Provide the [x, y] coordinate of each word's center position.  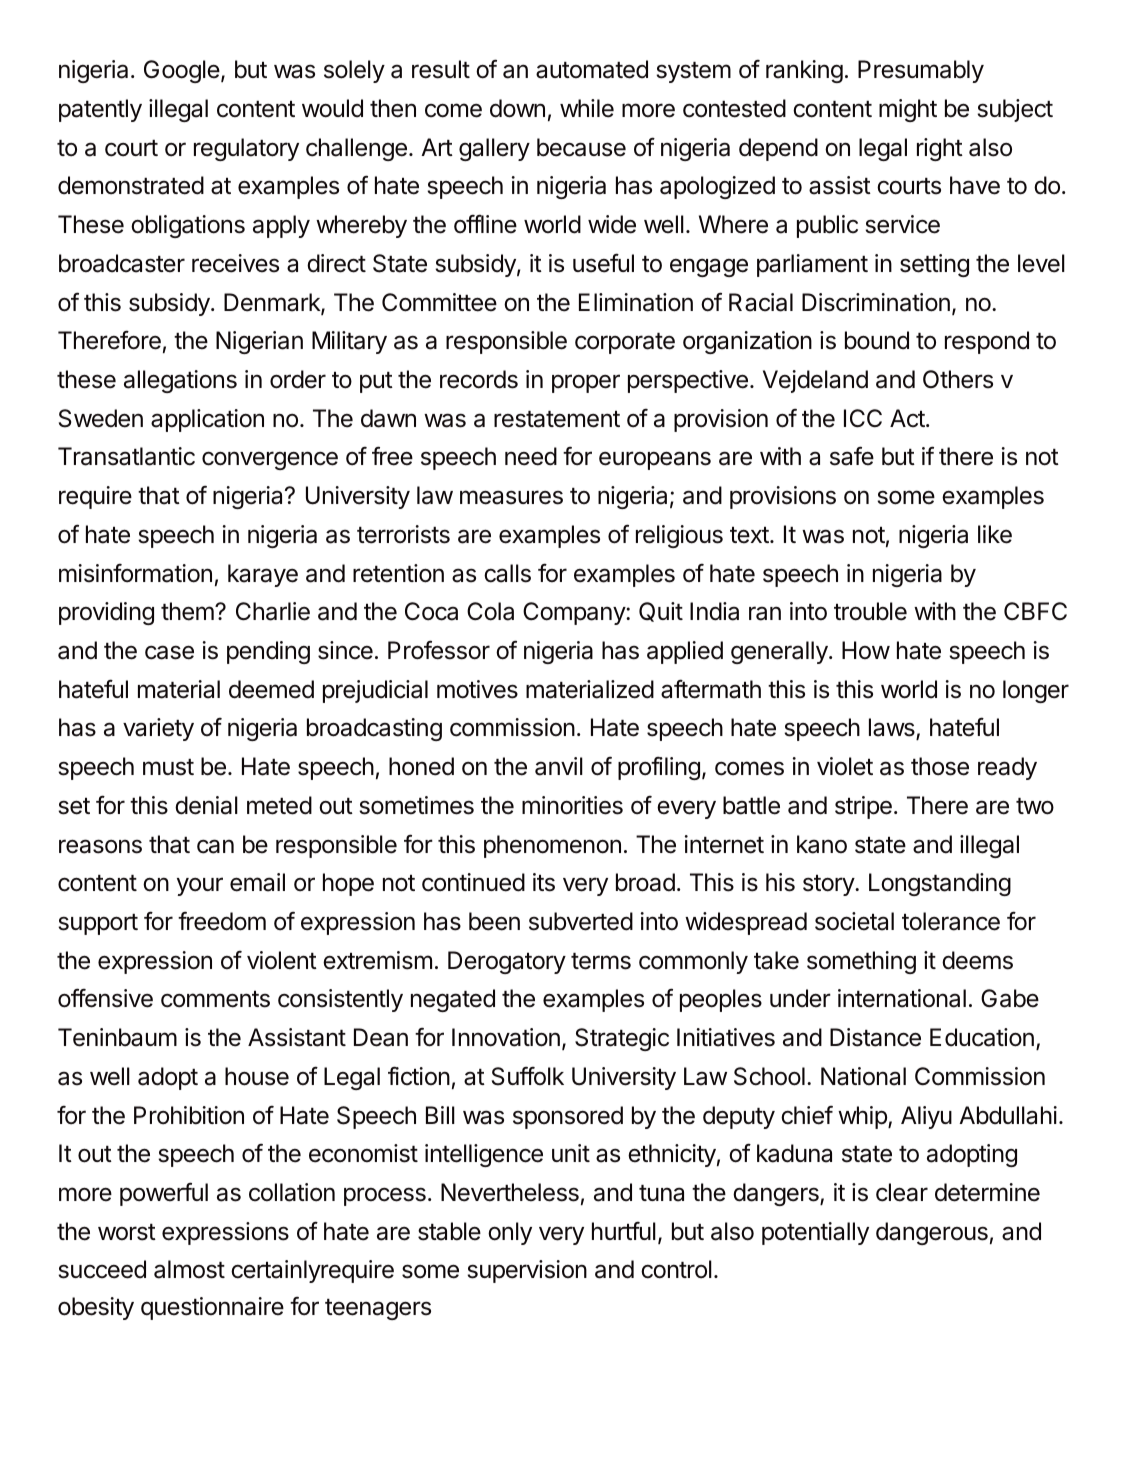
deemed [271, 689]
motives [477, 689]
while [587, 108]
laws [893, 729]
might [908, 110]
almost [189, 1269]
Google [182, 71]
